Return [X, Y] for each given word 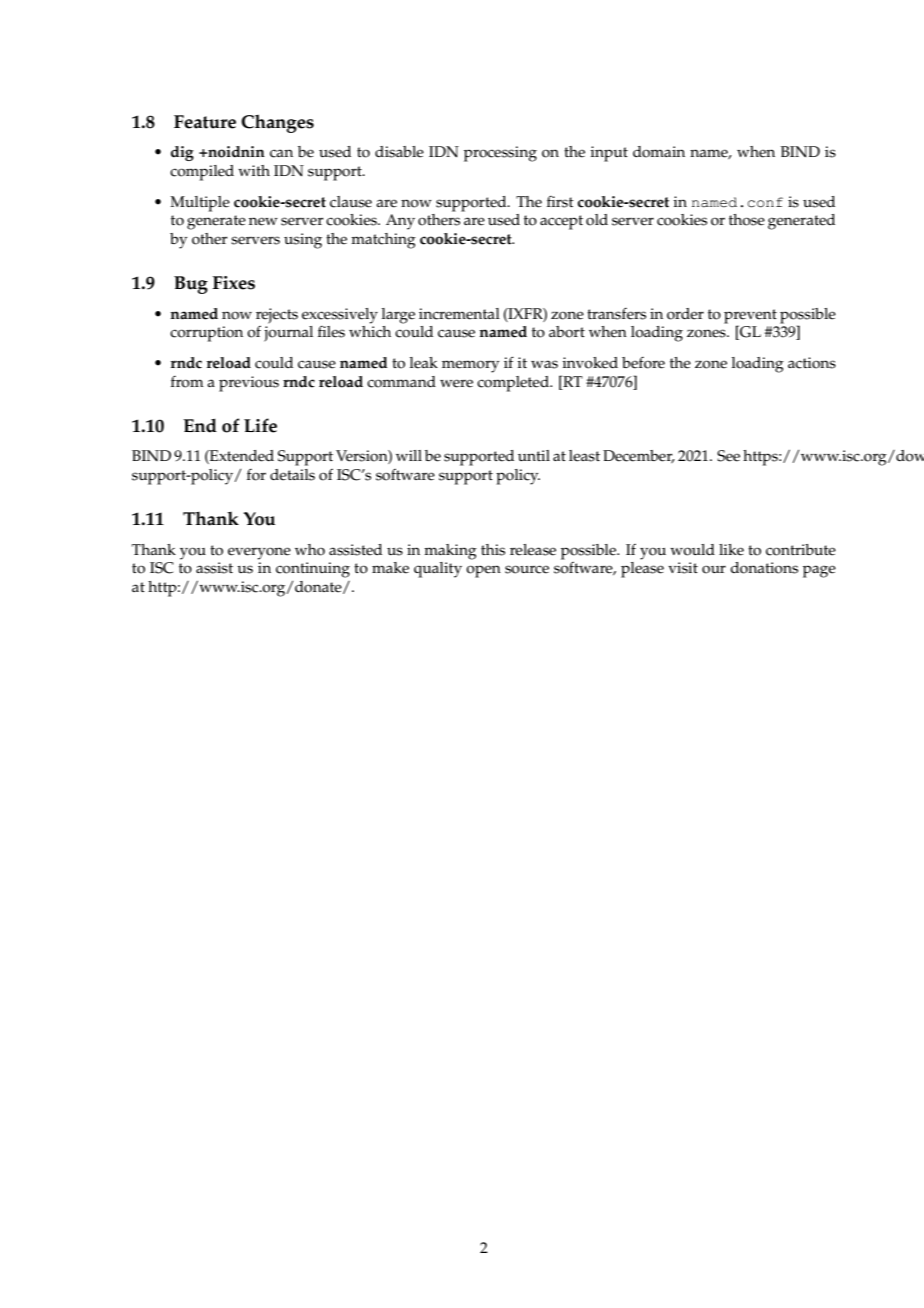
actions [812, 363]
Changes [277, 123]
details [292, 475]
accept [561, 222]
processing [500, 154]
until [534, 455]
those [747, 220]
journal [288, 334]
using [303, 241]
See [728, 456]
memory [470, 366]
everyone [259, 553]
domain [659, 152]
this [493, 550]
